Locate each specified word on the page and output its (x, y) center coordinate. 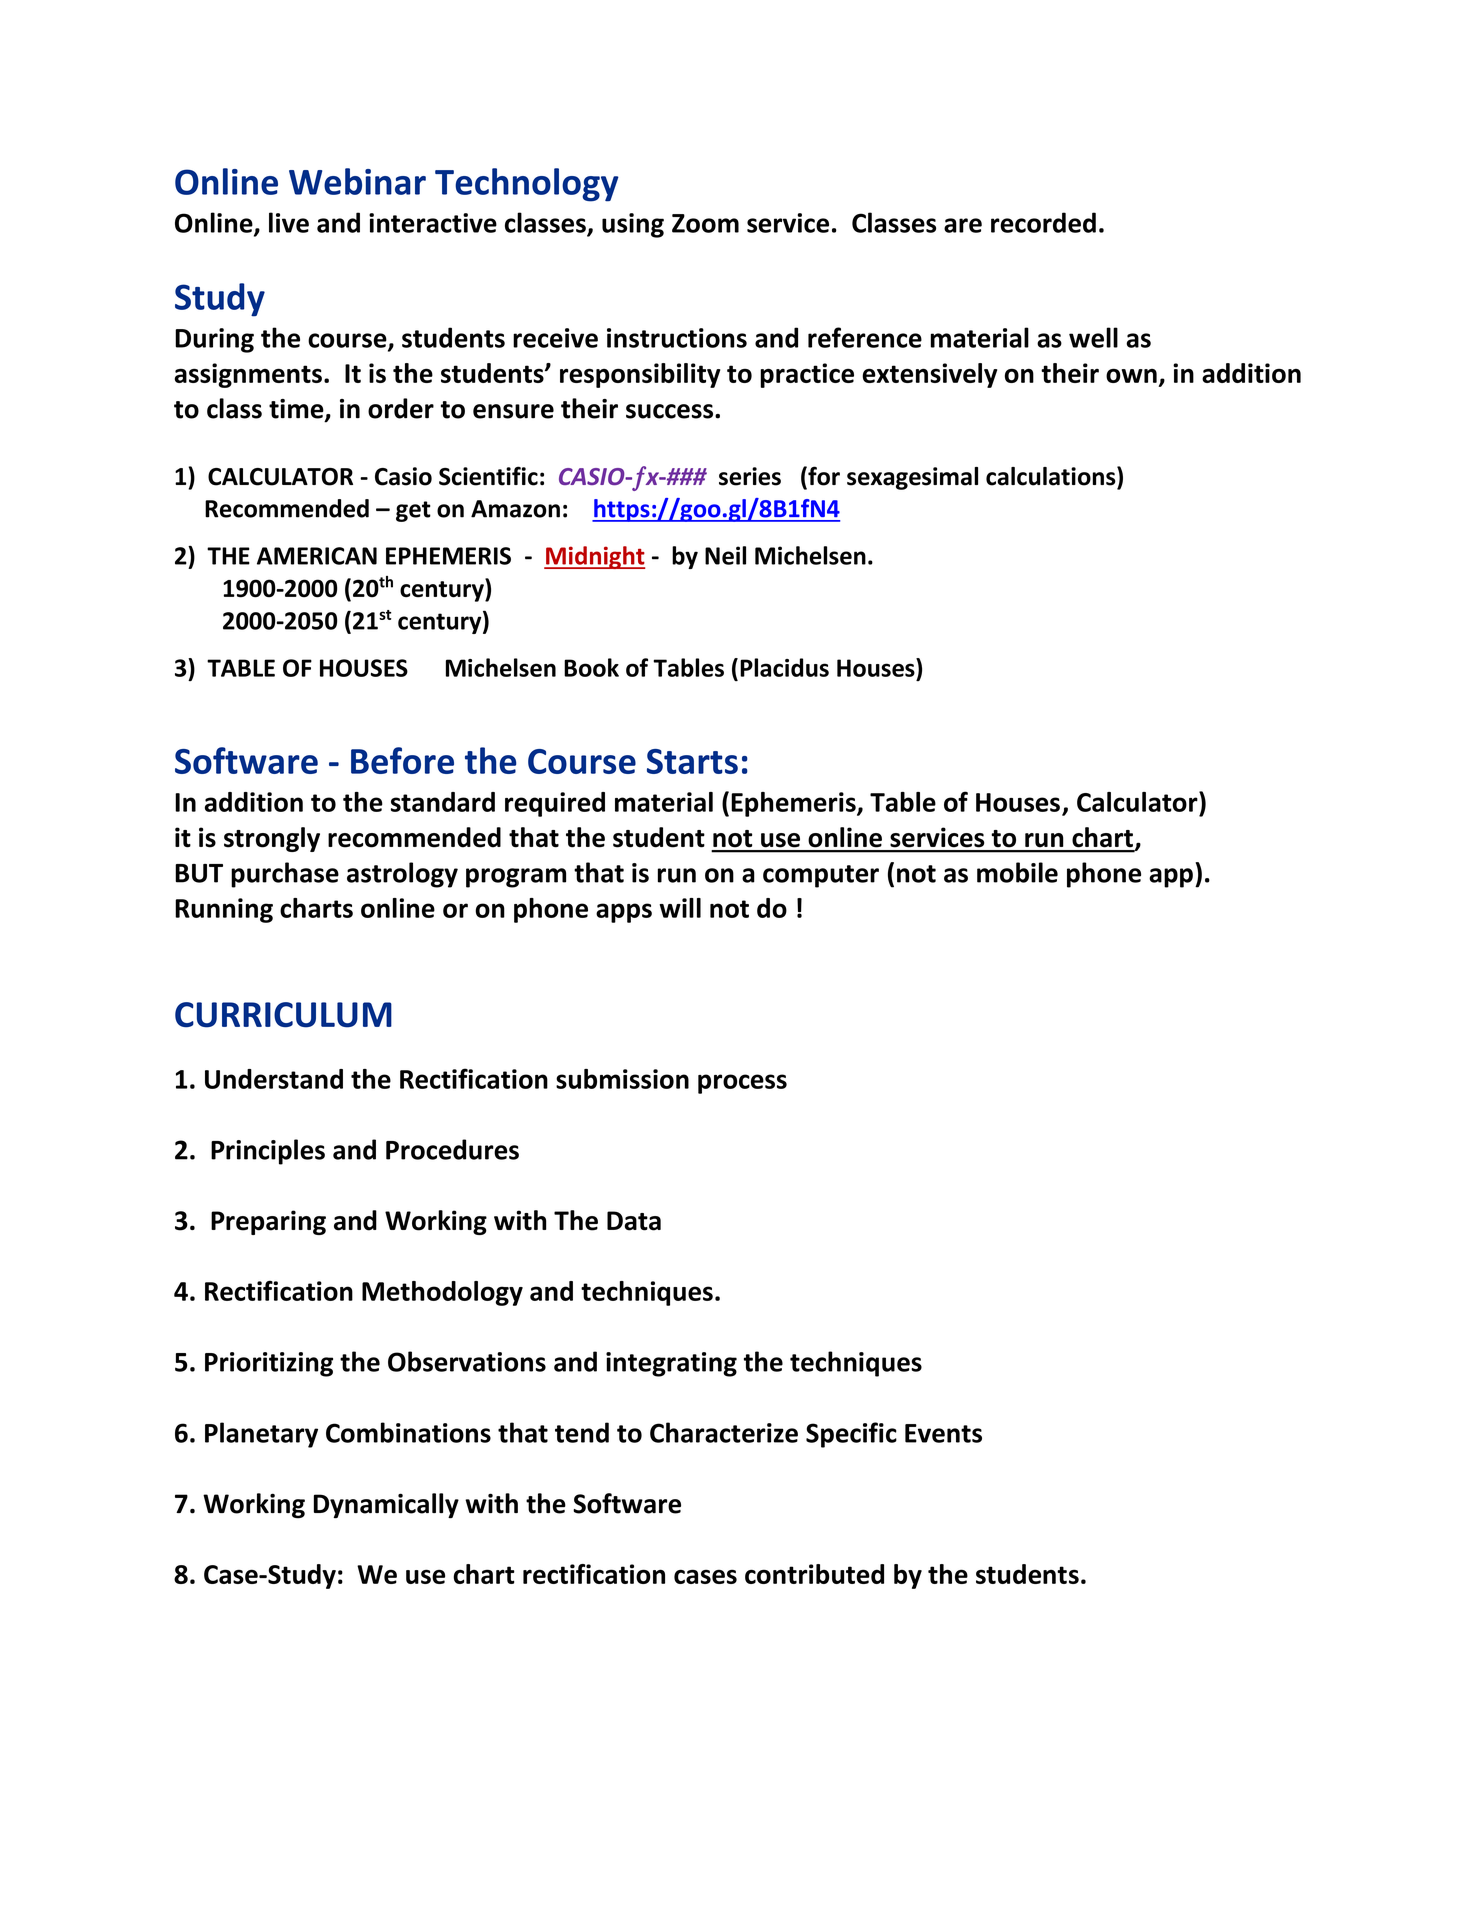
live (289, 222)
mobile (1017, 872)
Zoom (705, 223)
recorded (1043, 222)
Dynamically (386, 1506)
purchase (285, 875)
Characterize (724, 1432)
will (680, 908)
